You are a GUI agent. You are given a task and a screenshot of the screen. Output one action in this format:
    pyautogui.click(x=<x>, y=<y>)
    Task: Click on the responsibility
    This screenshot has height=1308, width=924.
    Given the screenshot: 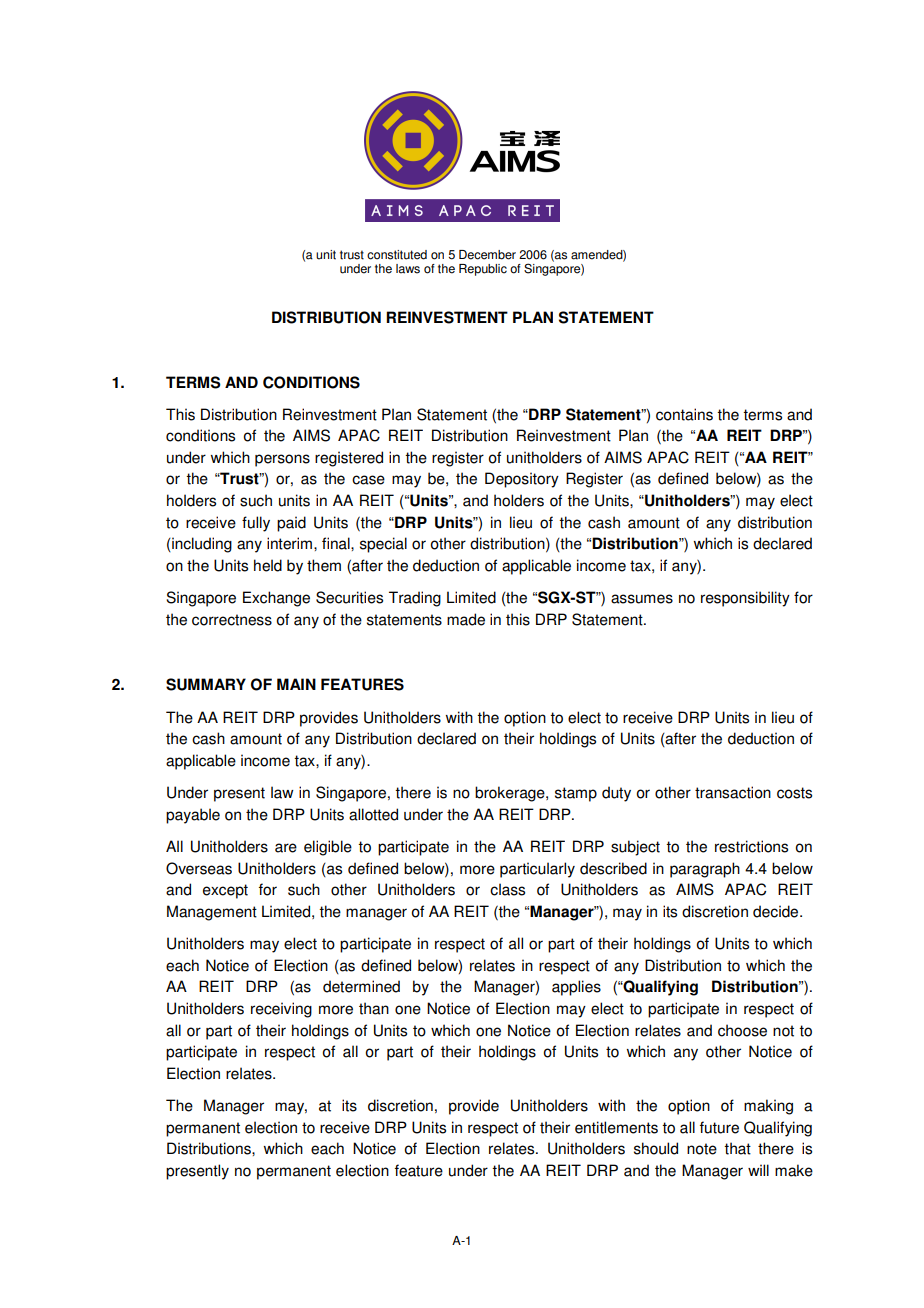 What is the action you would take?
    pyautogui.click(x=745, y=599)
